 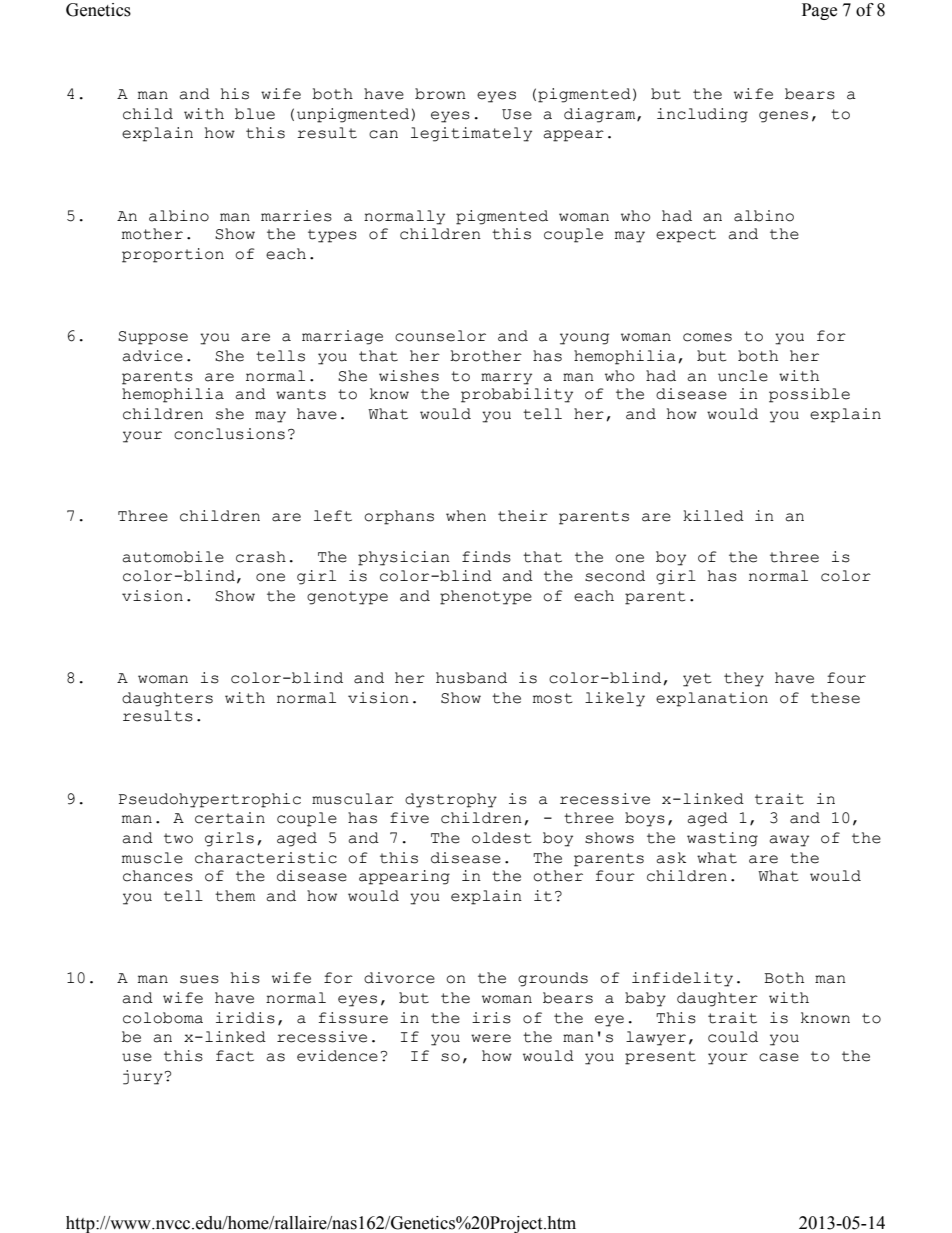 I want to click on brown, so click(x=440, y=94).
